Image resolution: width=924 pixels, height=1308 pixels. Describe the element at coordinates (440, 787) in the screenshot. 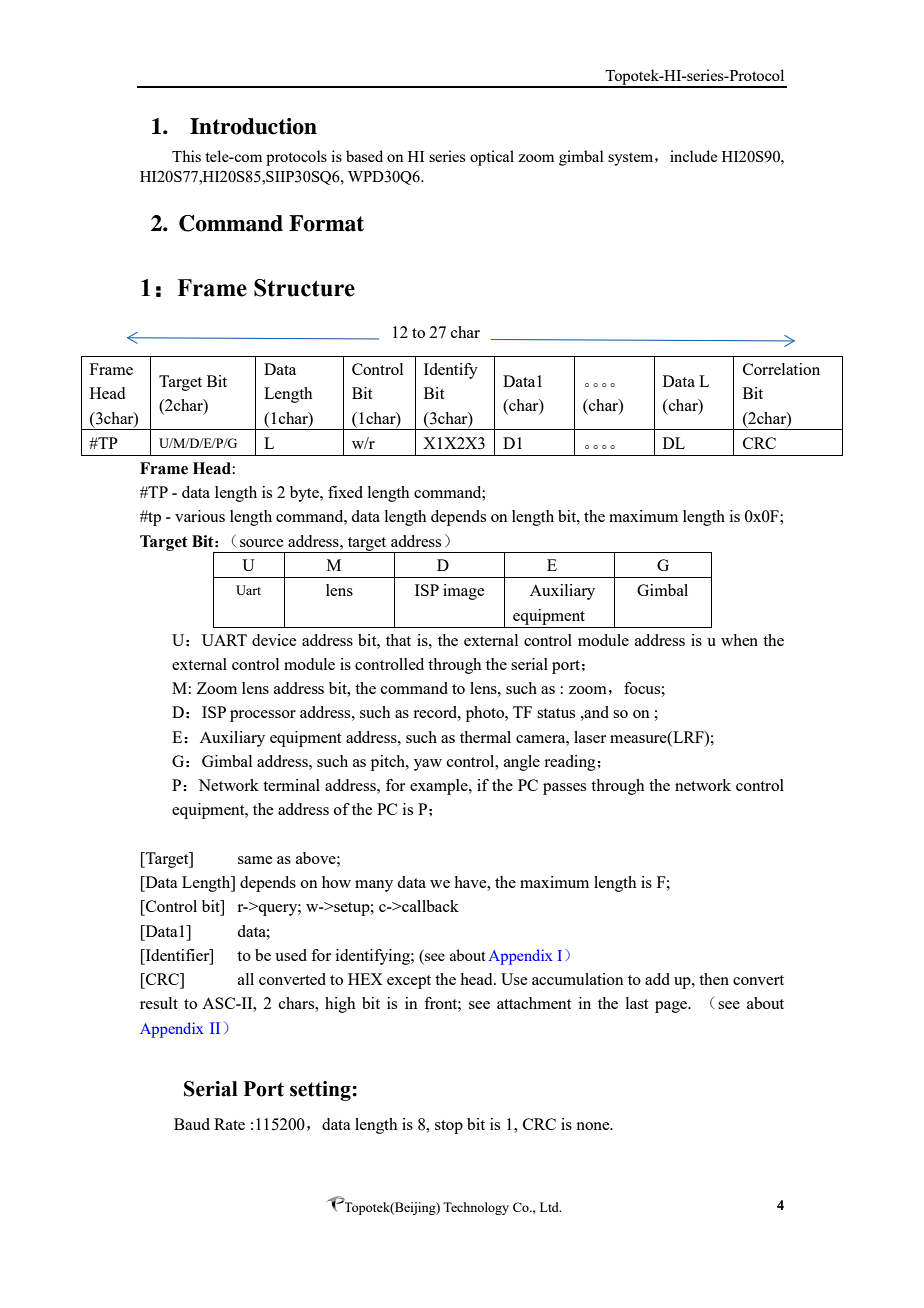

I see `example` at that location.
